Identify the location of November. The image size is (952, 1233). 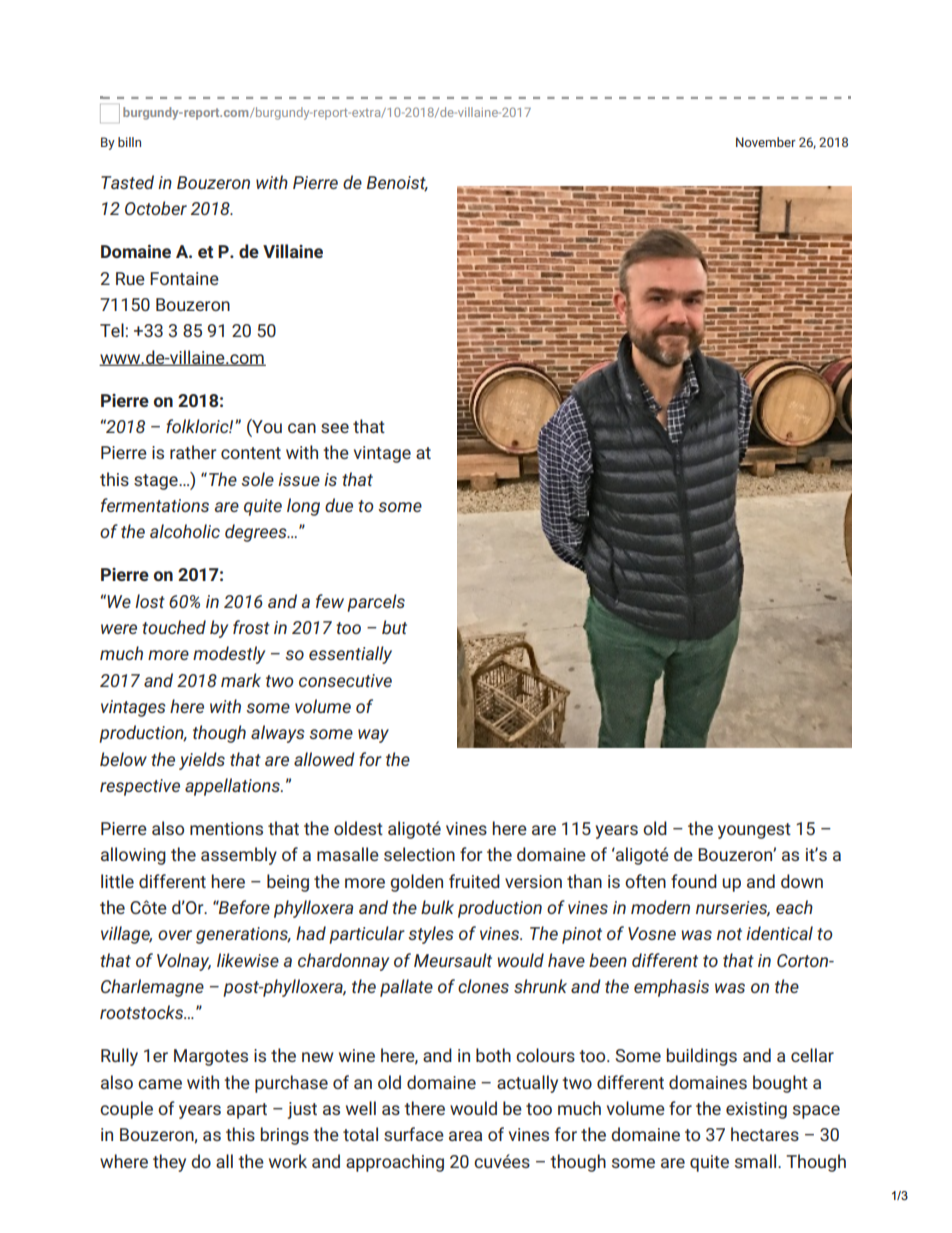
(766, 142).
